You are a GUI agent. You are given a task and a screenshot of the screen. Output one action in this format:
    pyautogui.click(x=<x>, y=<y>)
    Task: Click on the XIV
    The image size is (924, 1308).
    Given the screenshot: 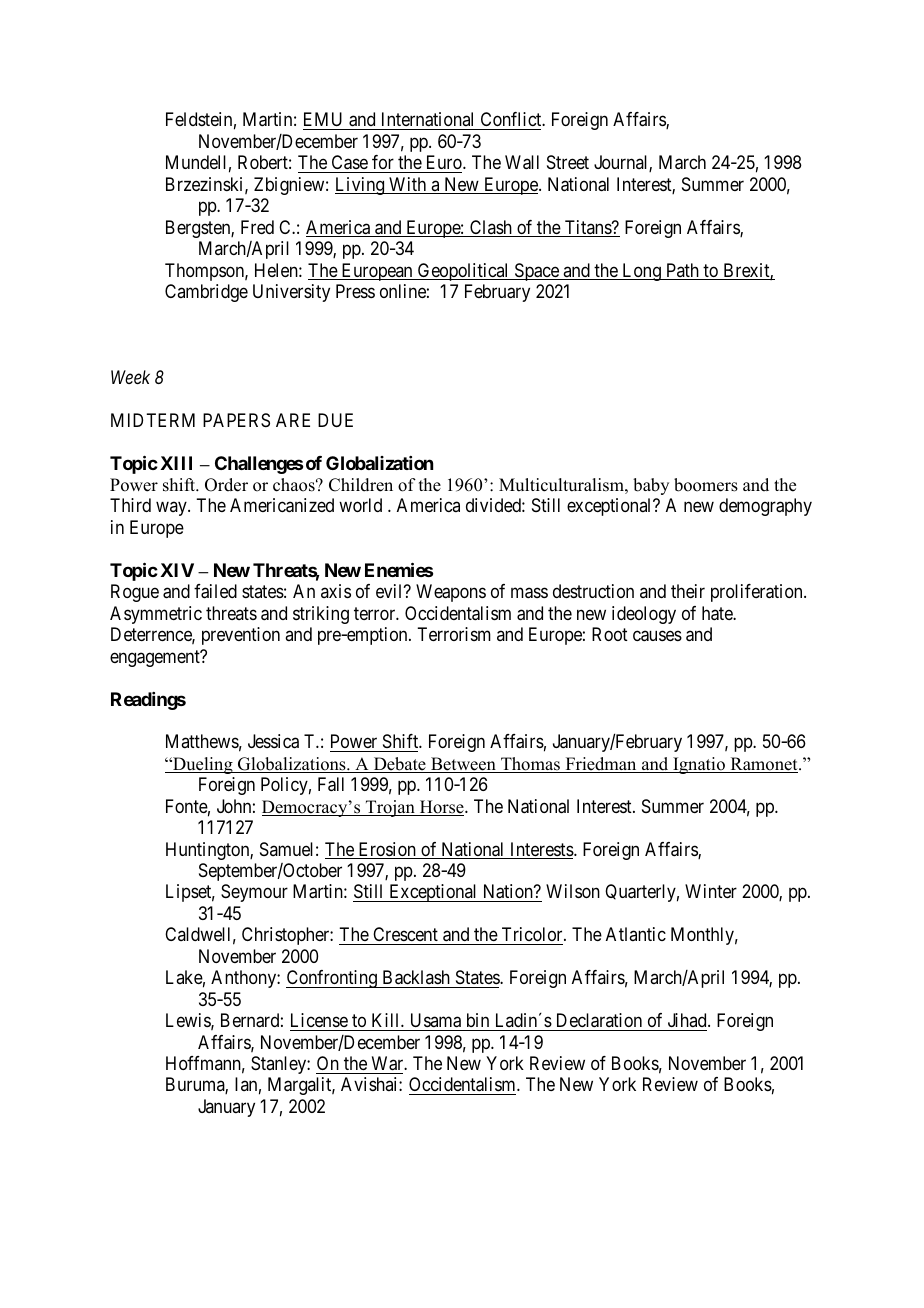 What is the action you would take?
    pyautogui.click(x=177, y=570)
